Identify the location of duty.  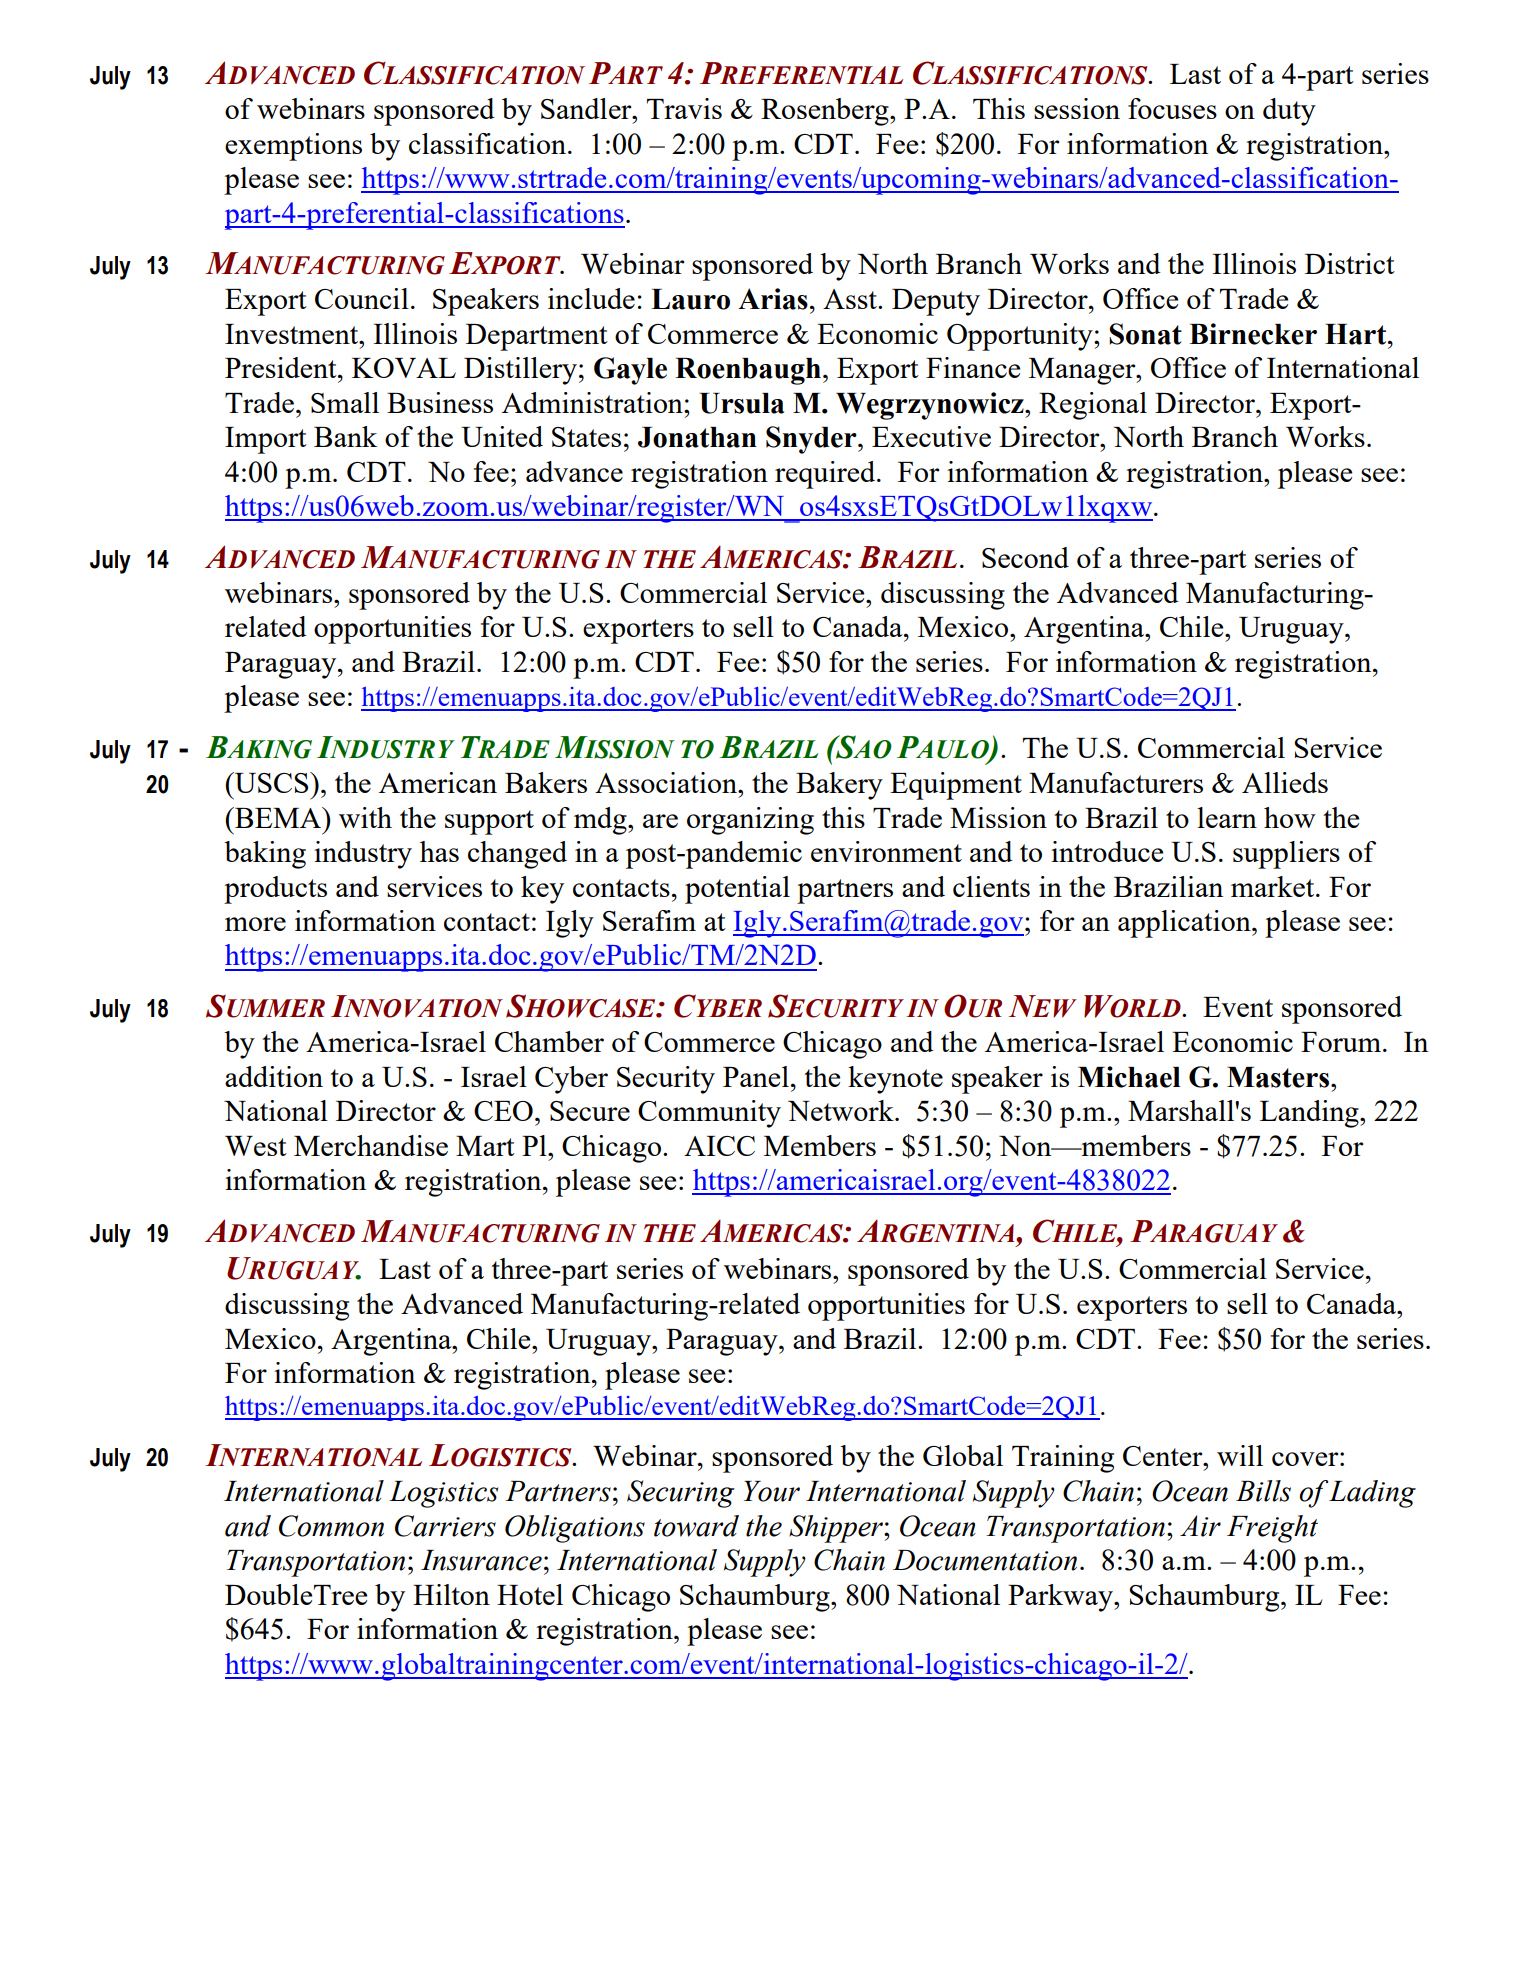
(1289, 112).
